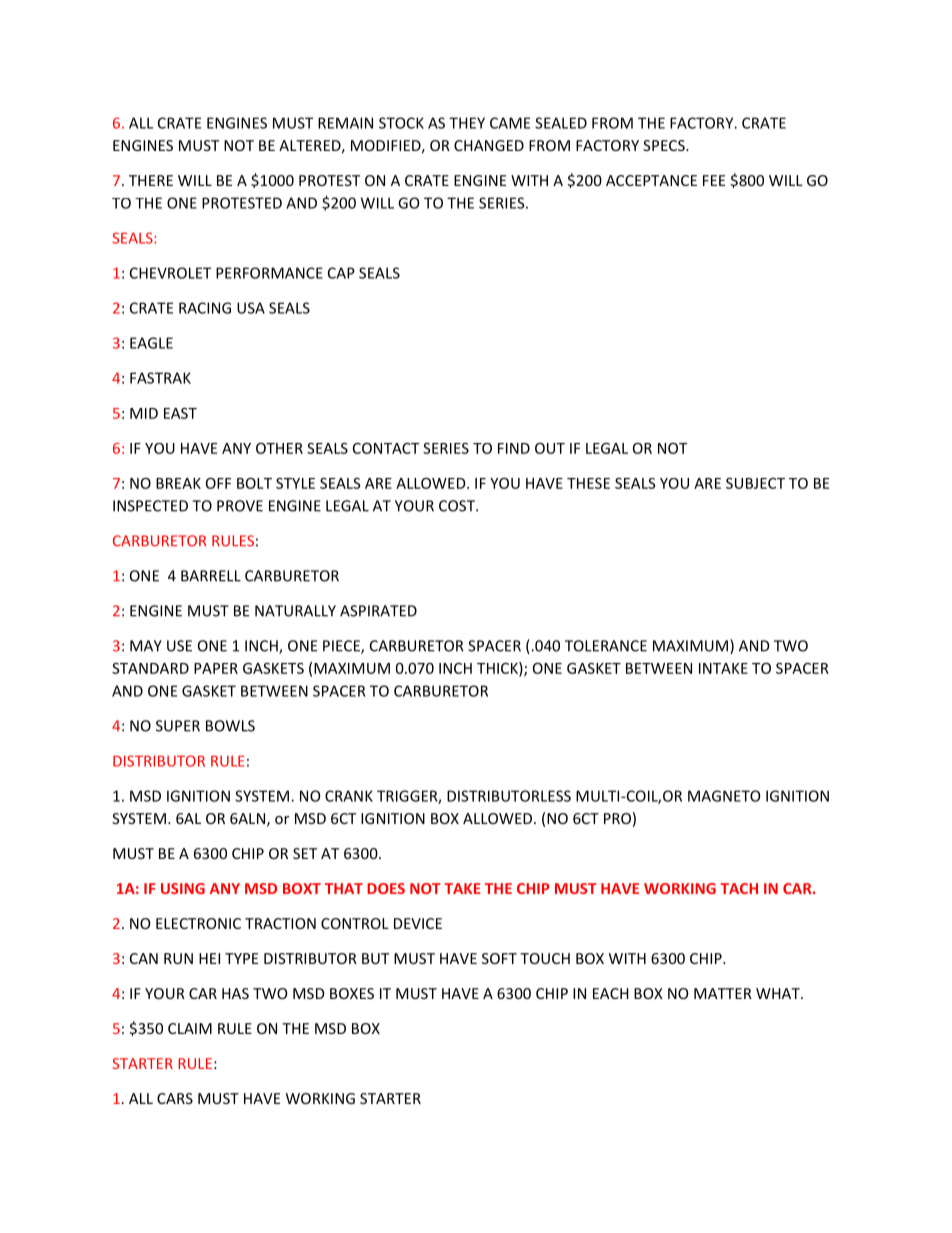 The height and width of the document is (1233, 952). What do you see at coordinates (489, 145) in the document?
I see `CHANGED` at bounding box center [489, 145].
